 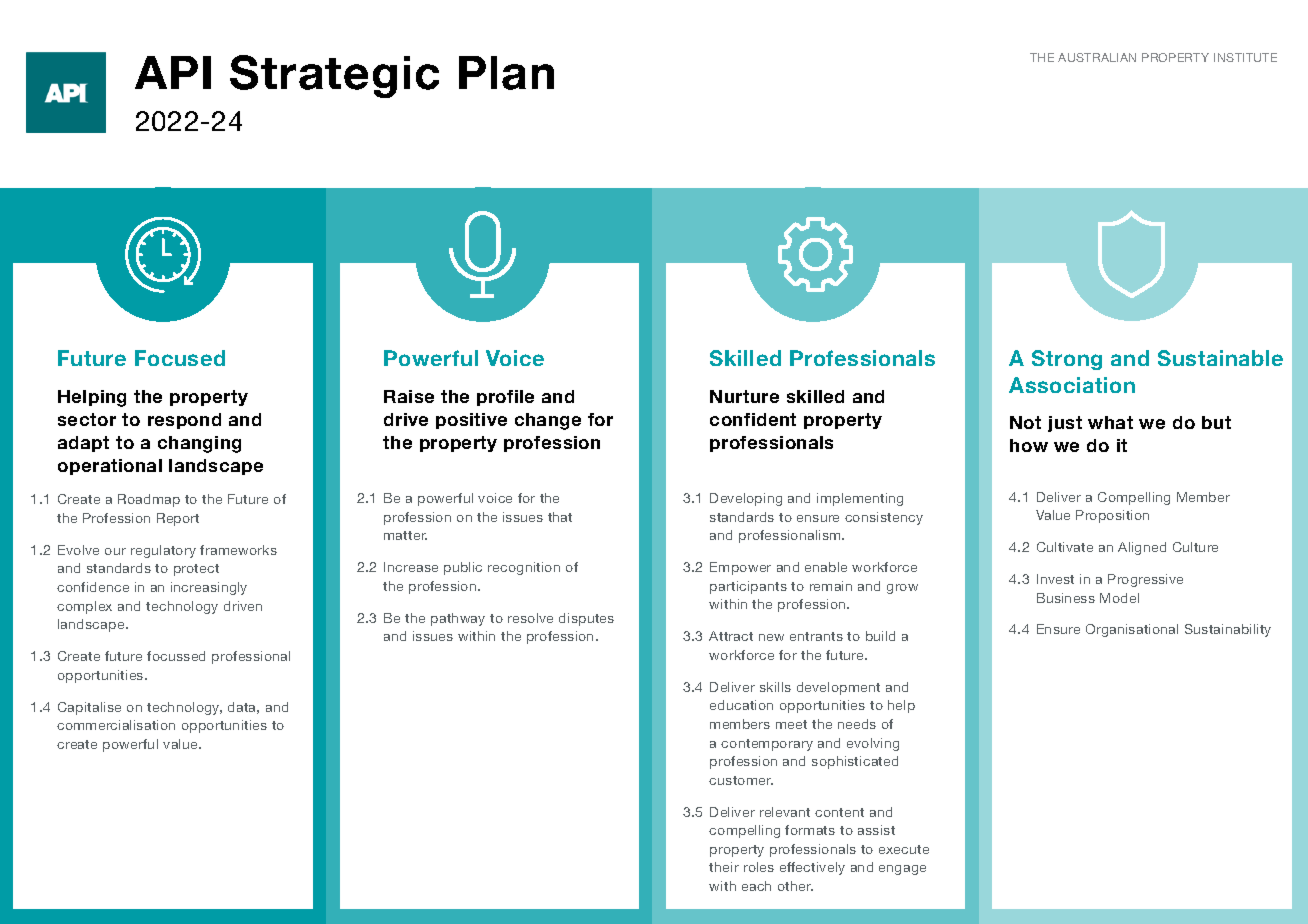 I want to click on Plan, so click(x=506, y=73).
